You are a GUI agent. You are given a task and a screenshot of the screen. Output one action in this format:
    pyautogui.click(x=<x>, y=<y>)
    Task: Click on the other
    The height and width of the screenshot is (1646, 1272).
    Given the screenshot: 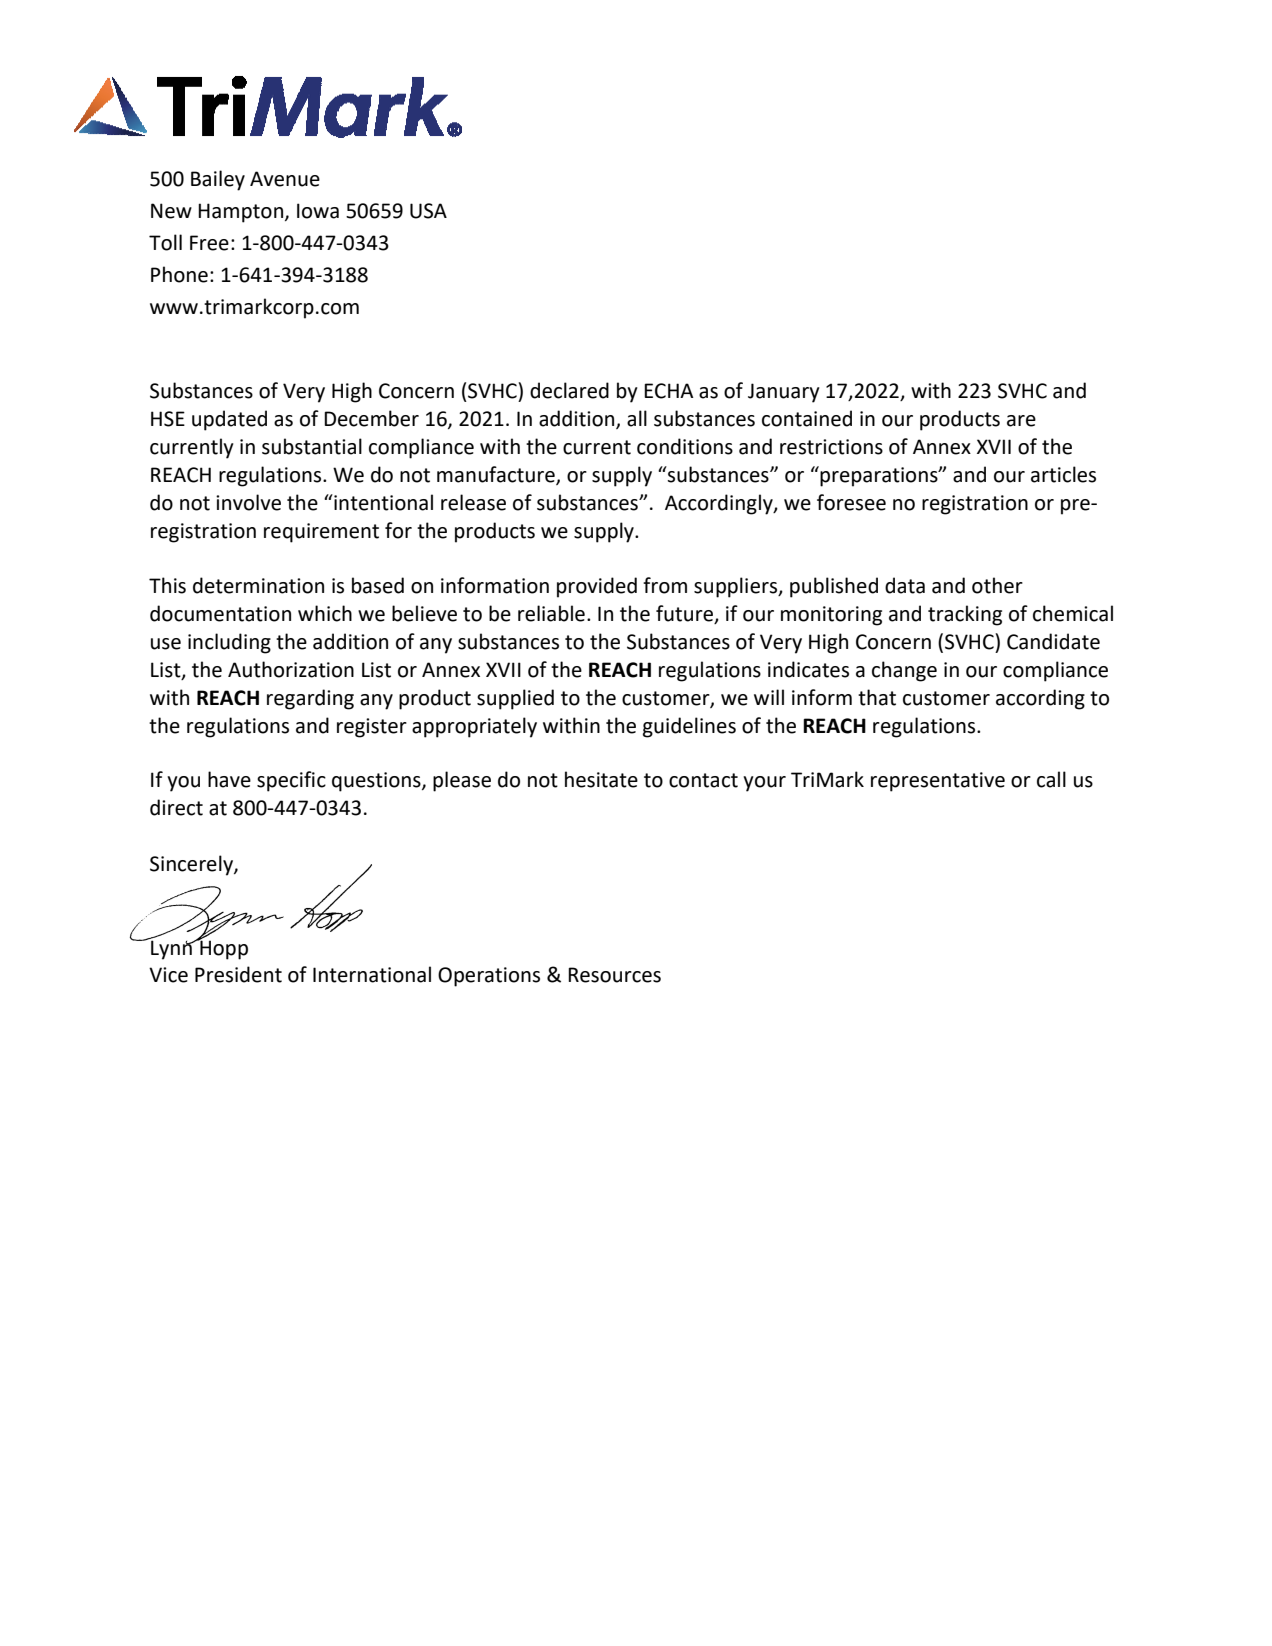 What is the action you would take?
    pyautogui.click(x=997, y=585)
